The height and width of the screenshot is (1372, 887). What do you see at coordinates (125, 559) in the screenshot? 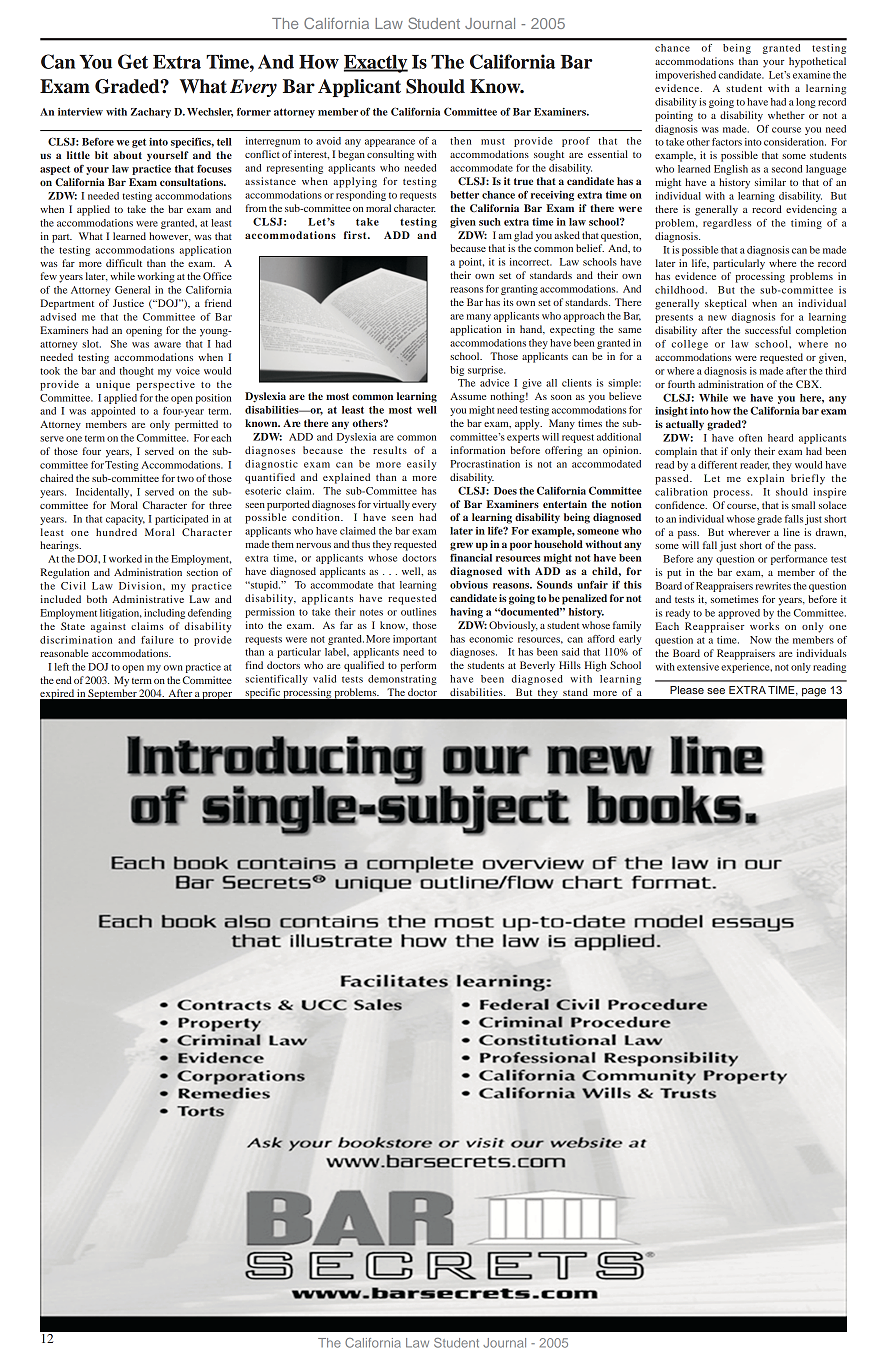
I see `worked` at bounding box center [125, 559].
